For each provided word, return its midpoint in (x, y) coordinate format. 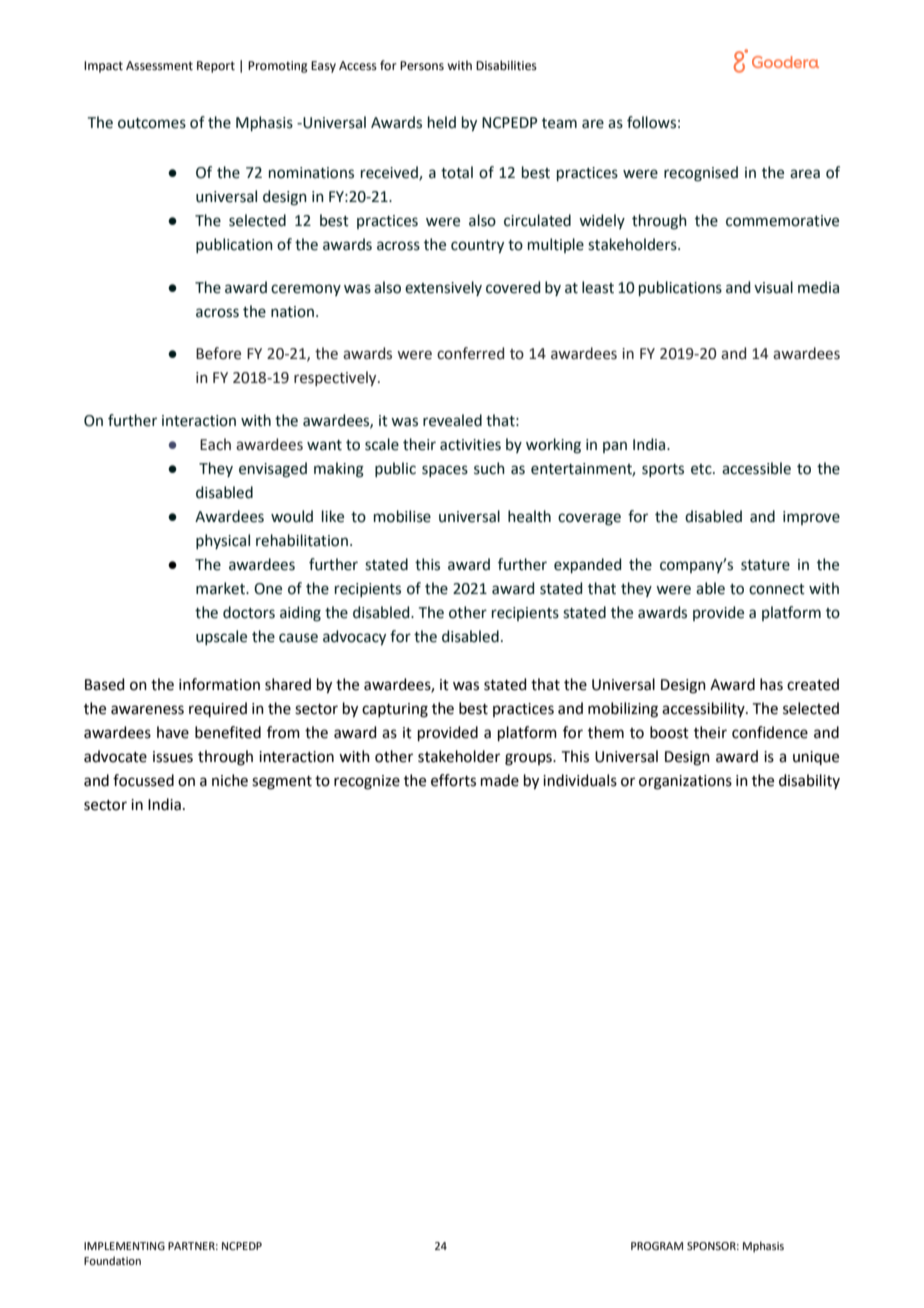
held (442, 122)
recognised (701, 174)
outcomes (152, 123)
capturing (395, 710)
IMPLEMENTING (124, 1246)
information (219, 684)
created (813, 684)
